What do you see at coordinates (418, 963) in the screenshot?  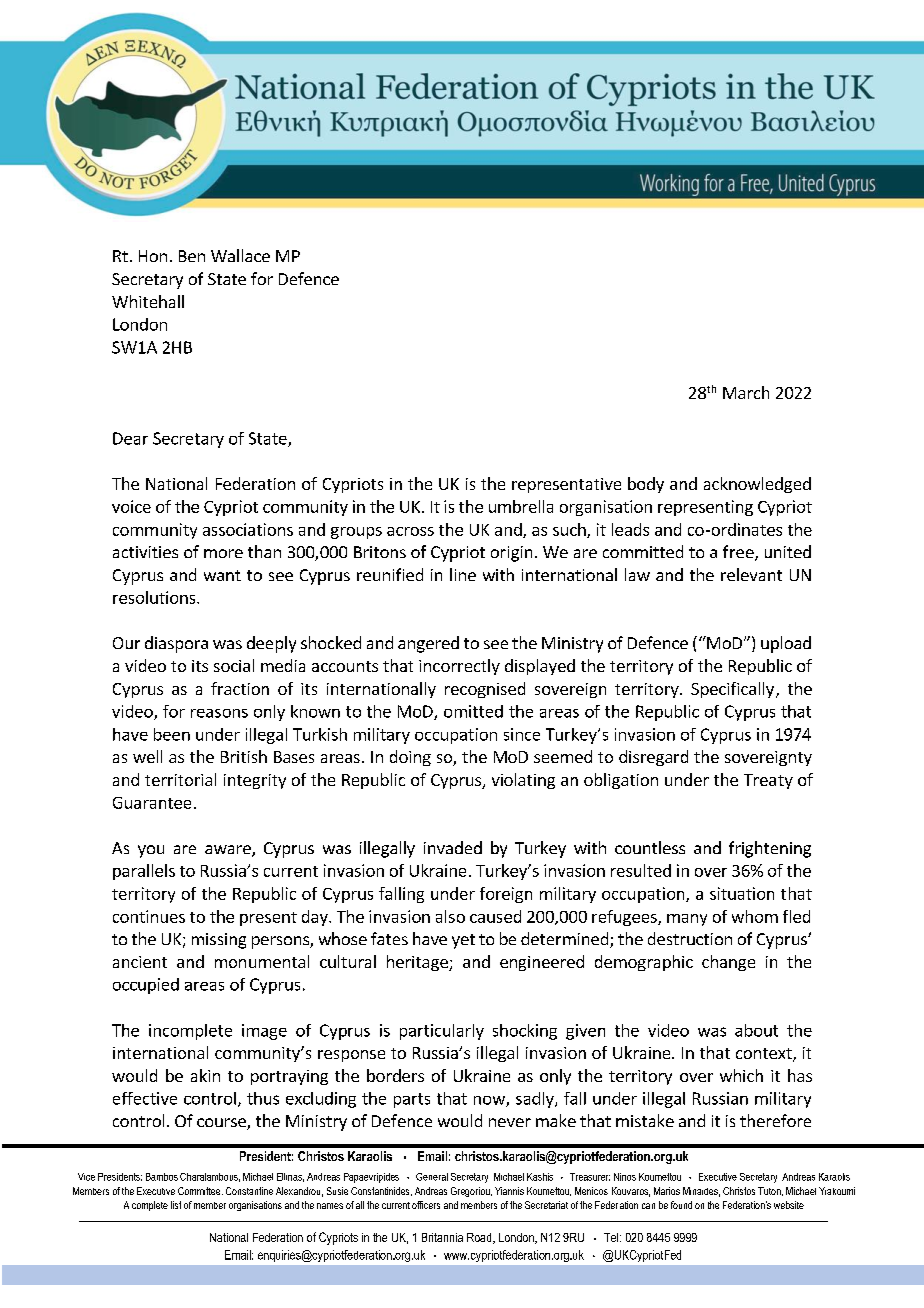 I see `heritage` at bounding box center [418, 963].
